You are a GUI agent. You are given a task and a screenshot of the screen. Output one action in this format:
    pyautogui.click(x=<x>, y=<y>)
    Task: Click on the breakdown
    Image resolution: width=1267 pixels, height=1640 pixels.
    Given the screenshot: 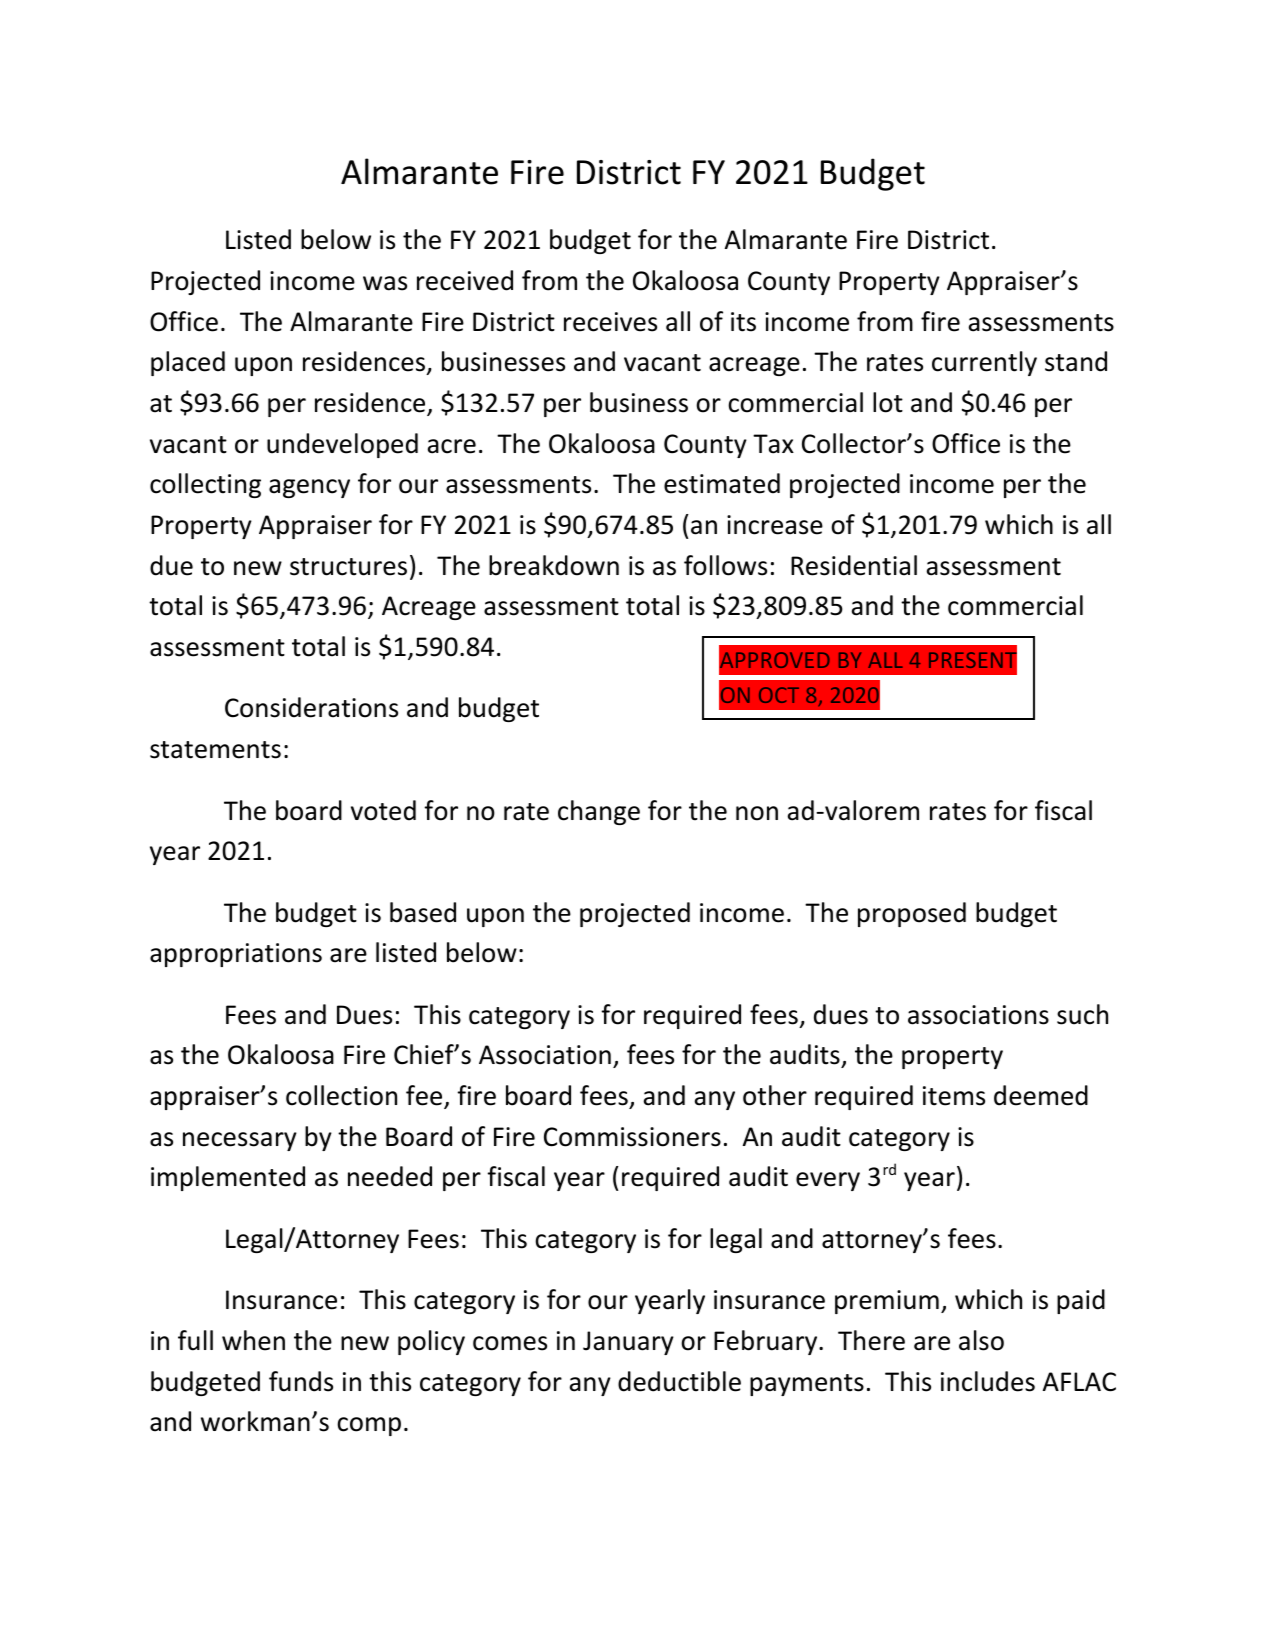 What is the action you would take?
    pyautogui.click(x=554, y=565)
